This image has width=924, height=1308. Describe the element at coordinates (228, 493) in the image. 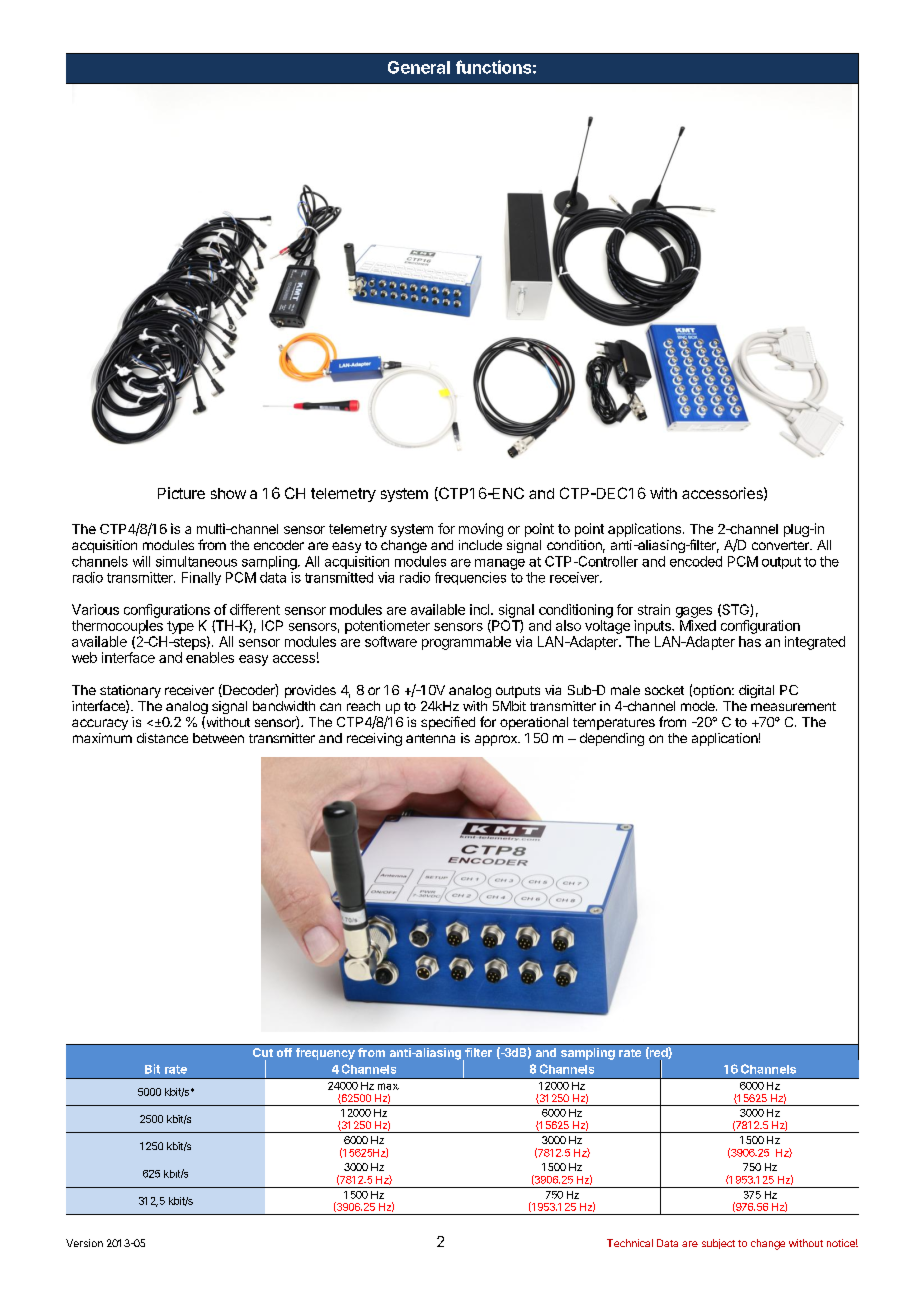

I see `show` at that location.
